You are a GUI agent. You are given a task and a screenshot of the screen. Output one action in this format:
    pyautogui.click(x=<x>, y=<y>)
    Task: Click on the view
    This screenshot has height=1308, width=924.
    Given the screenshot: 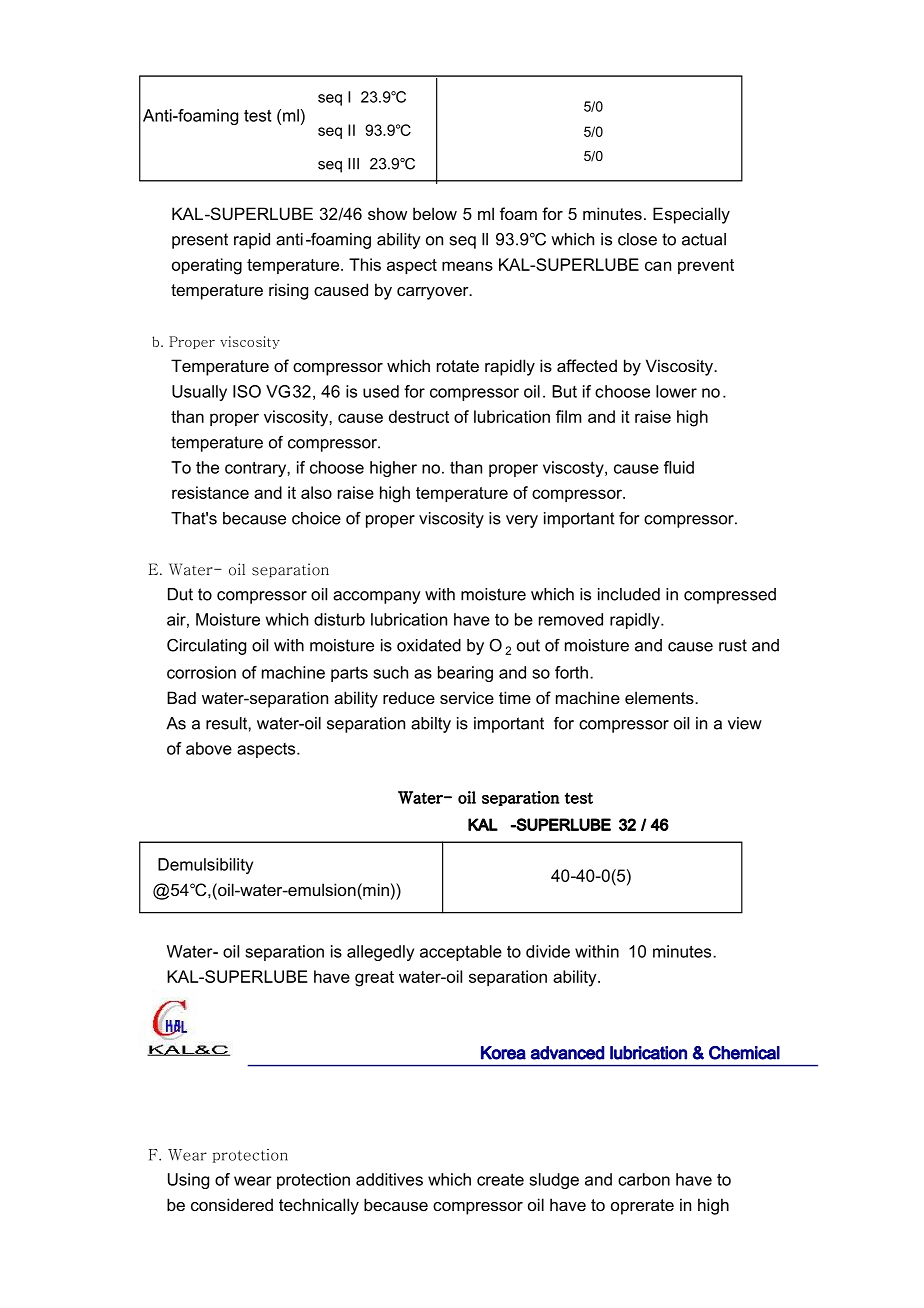 What is the action you would take?
    pyautogui.click(x=745, y=723)
